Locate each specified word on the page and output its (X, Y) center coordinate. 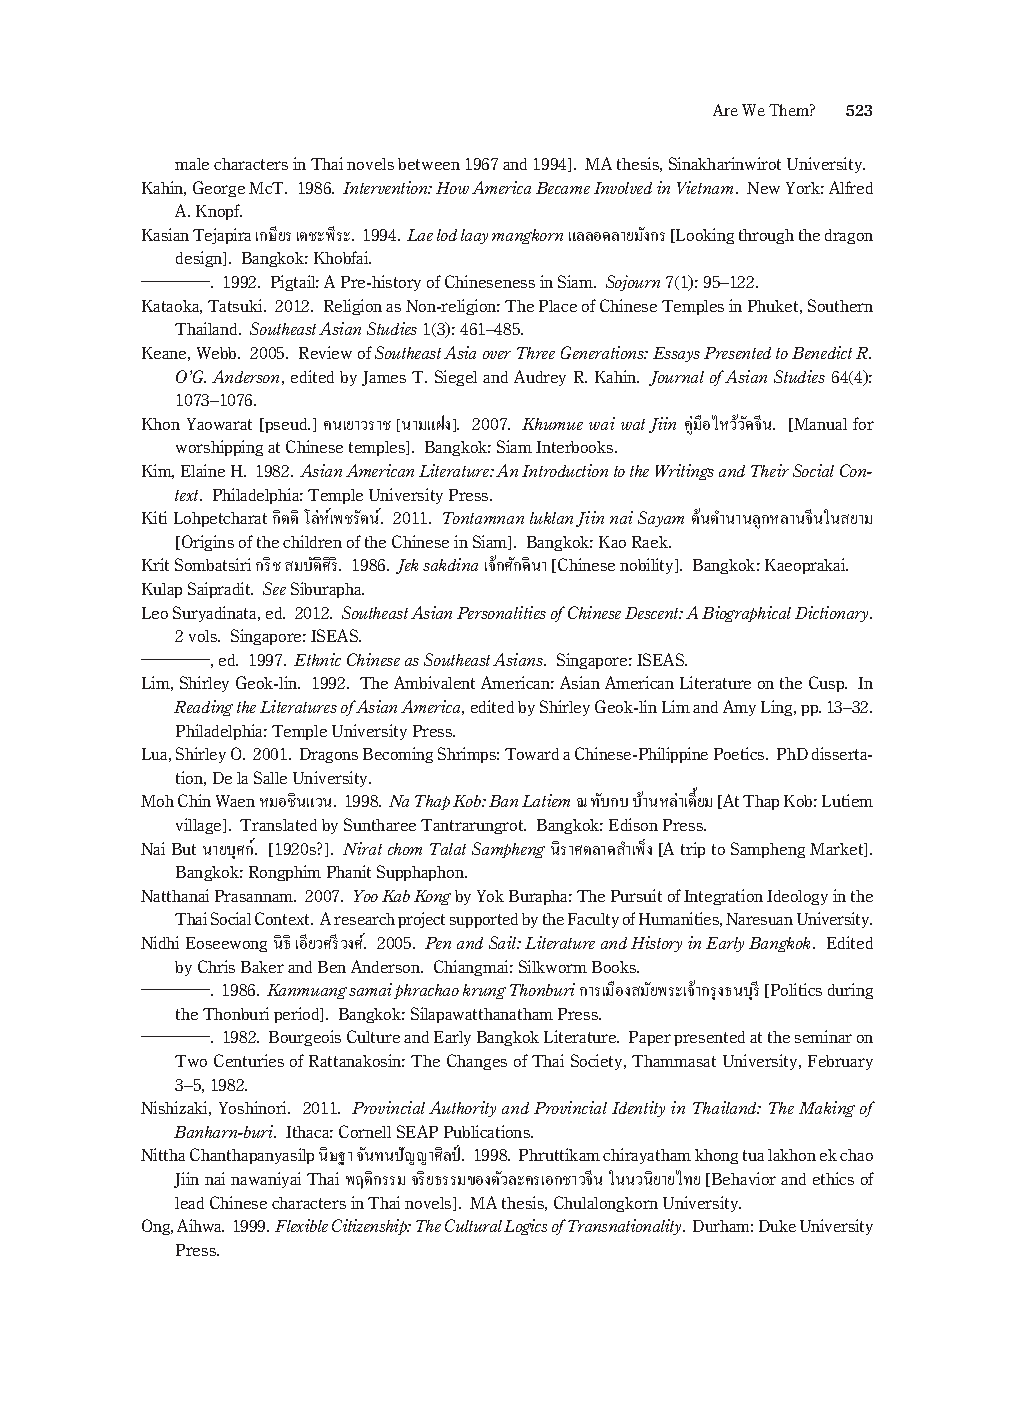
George (219, 189)
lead (189, 1203)
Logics (525, 1227)
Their (770, 470)
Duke (777, 1226)
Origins (208, 543)
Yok (490, 896)
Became (563, 188)
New (763, 188)
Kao (612, 542)
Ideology (797, 897)
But (184, 849)
